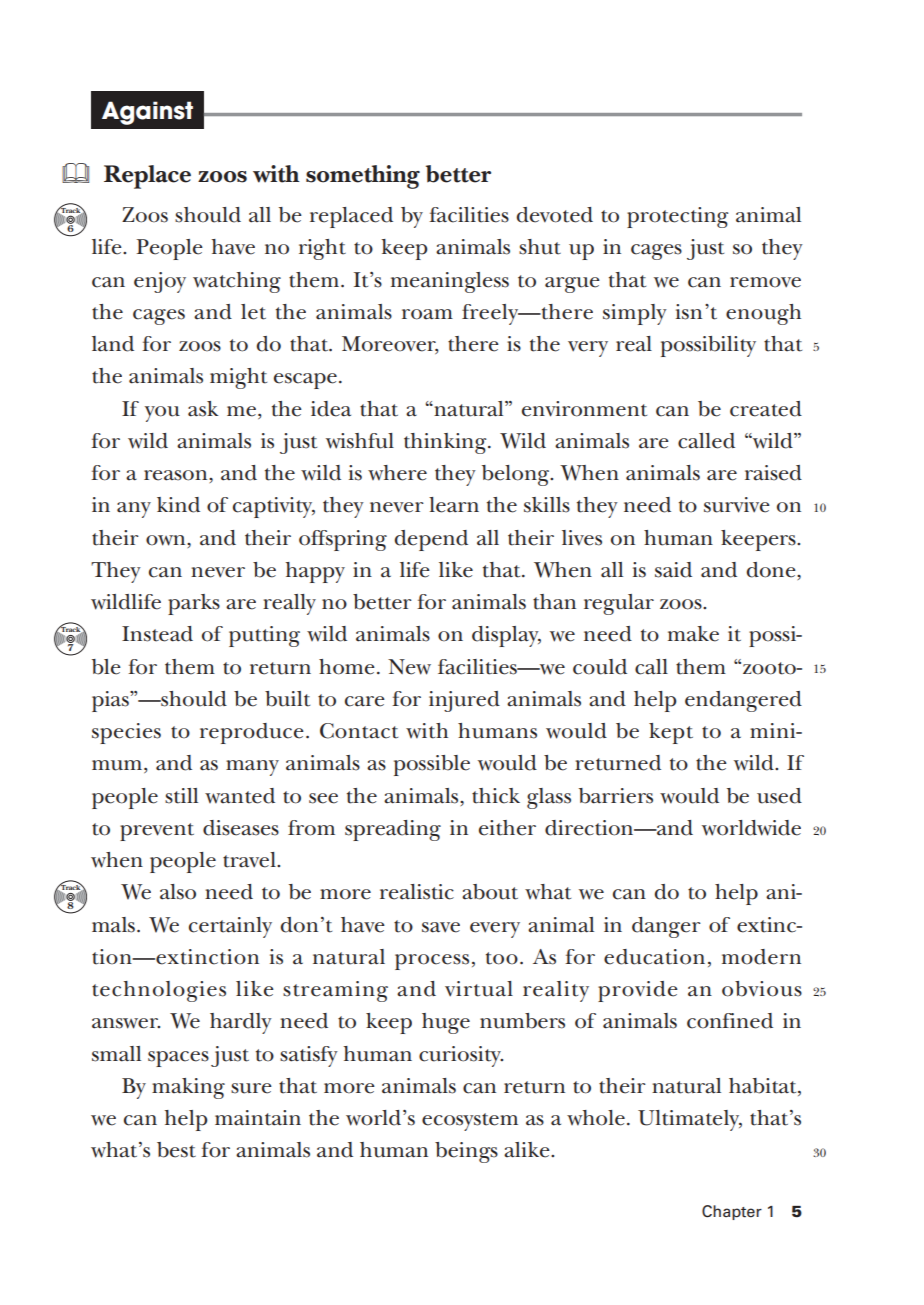 This screenshot has width=924, height=1305. What do you see at coordinates (147, 113) in the screenshot?
I see `Against` at bounding box center [147, 113].
